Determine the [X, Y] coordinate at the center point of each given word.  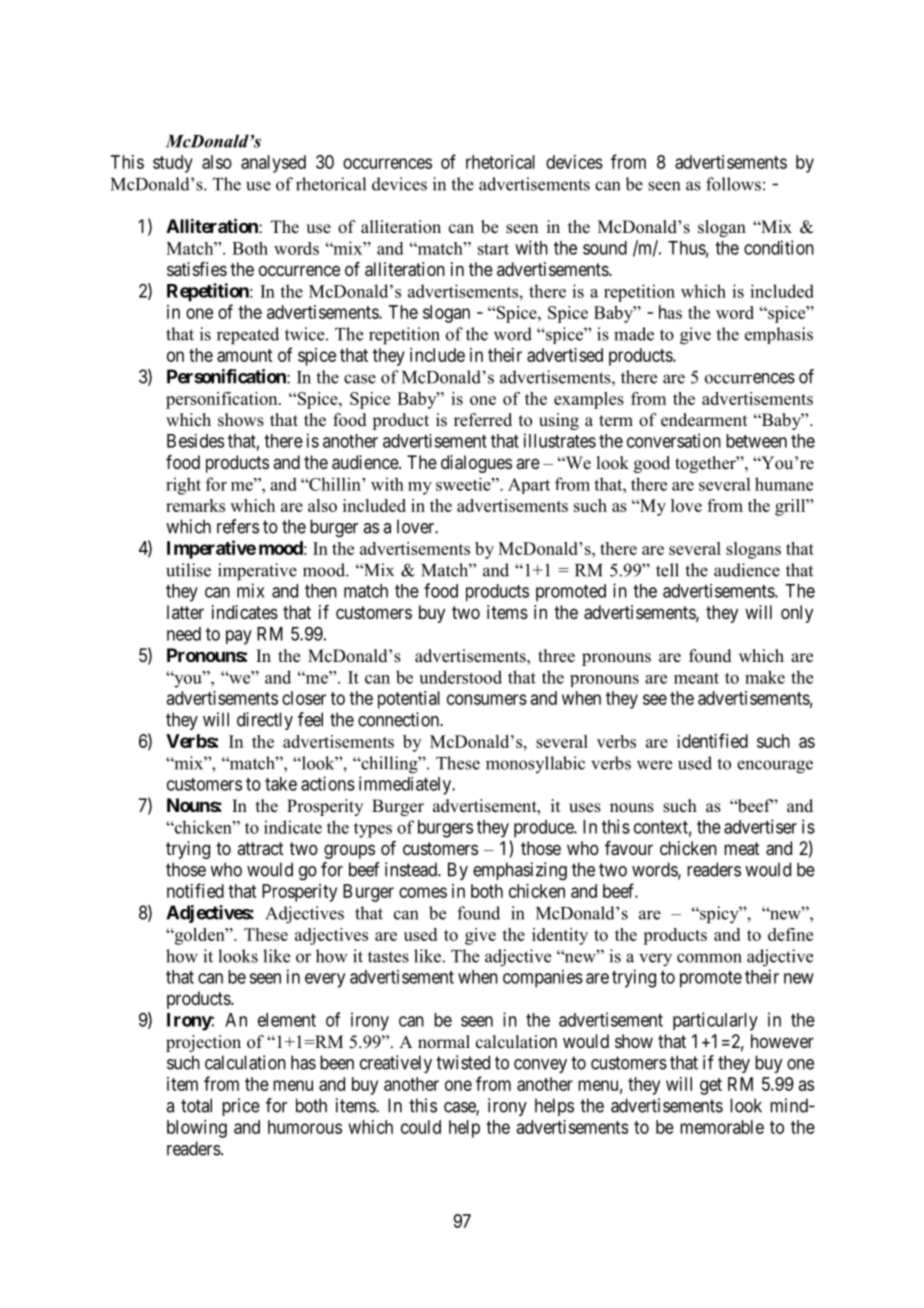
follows [733, 184]
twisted [463, 1062]
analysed [273, 164]
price [241, 1107]
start [493, 249]
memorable [722, 1127]
